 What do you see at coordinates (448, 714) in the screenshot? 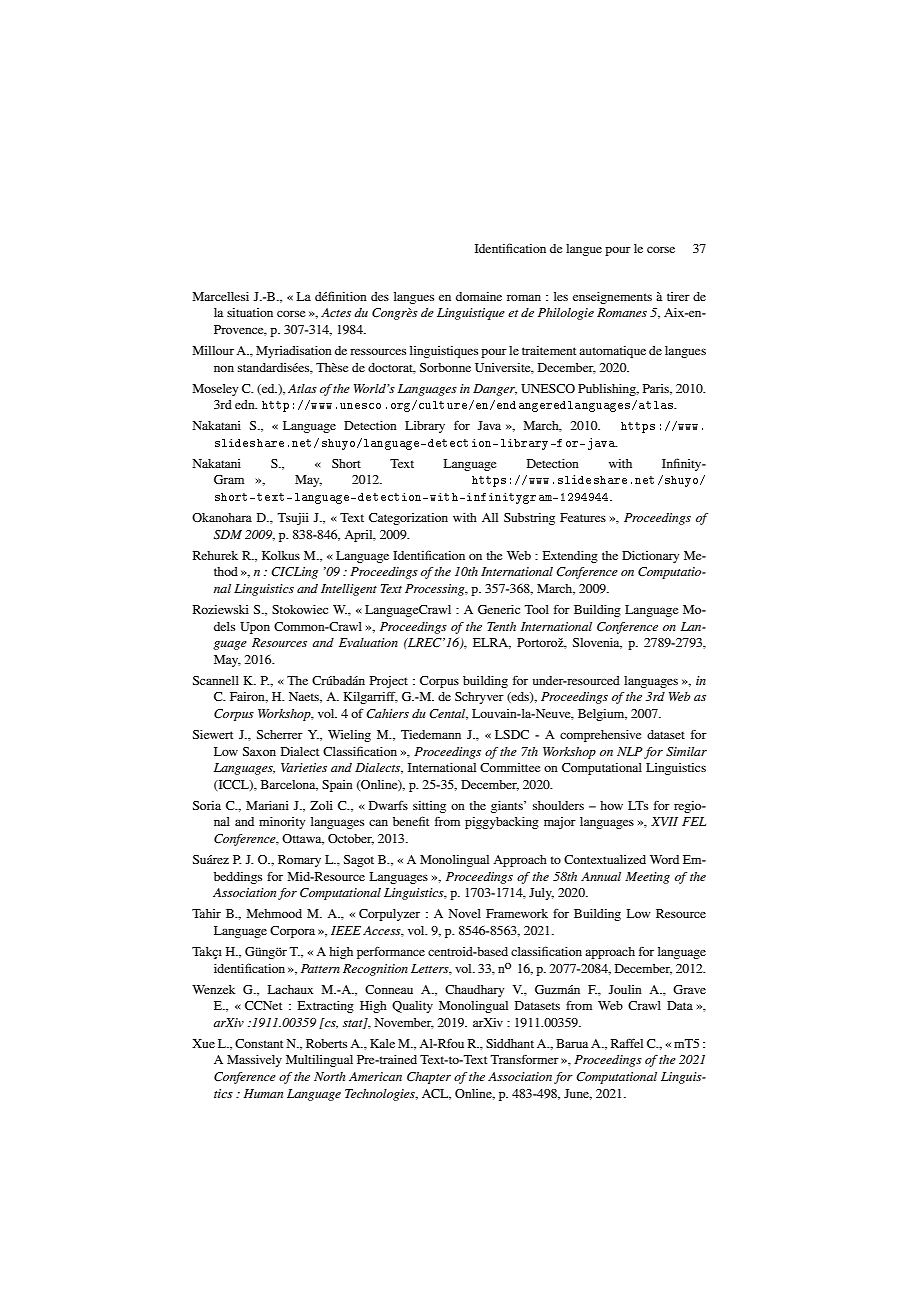
I see `Cental` at bounding box center [448, 714].
